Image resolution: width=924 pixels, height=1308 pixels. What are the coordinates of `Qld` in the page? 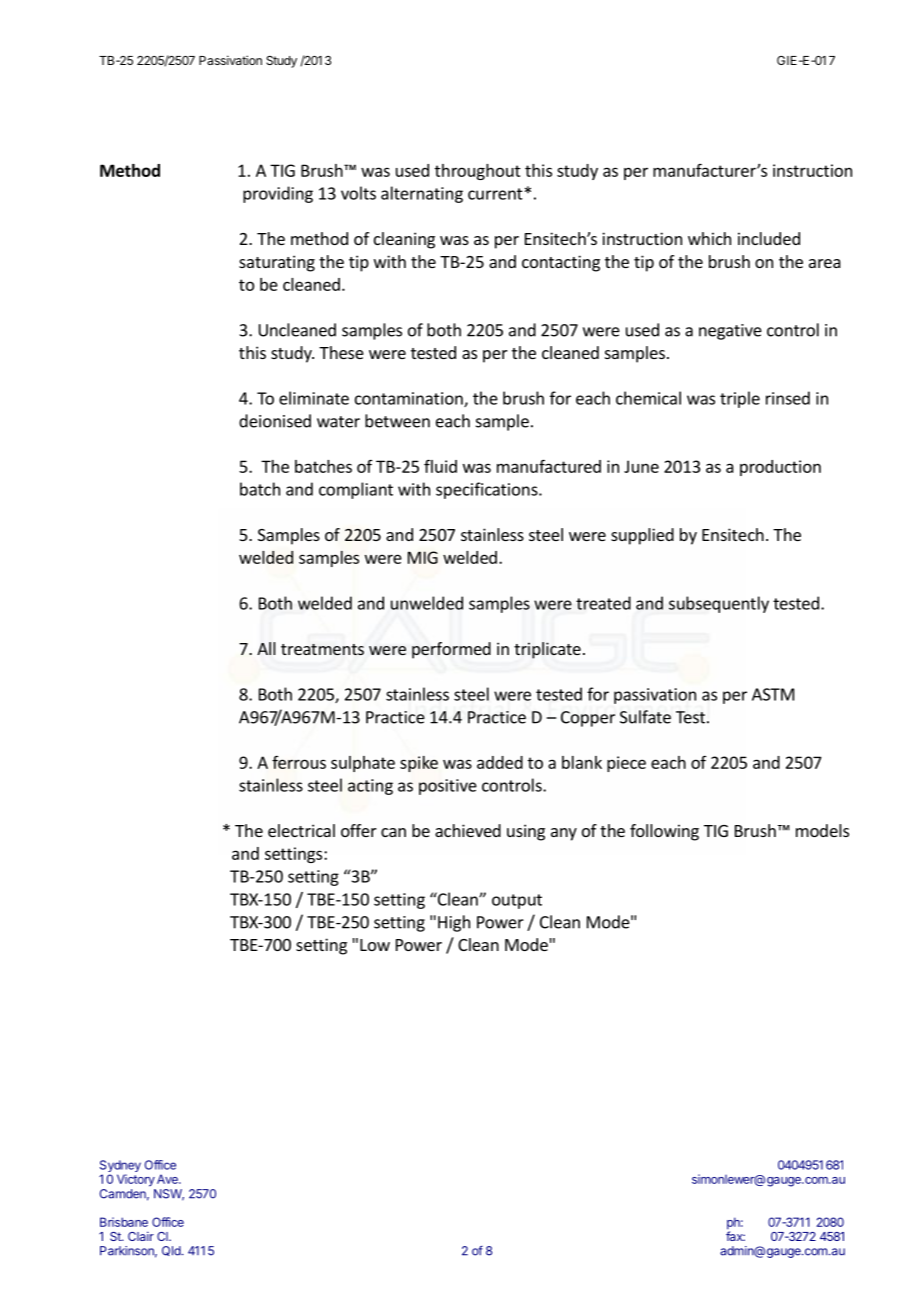 It's located at (171, 1251).
